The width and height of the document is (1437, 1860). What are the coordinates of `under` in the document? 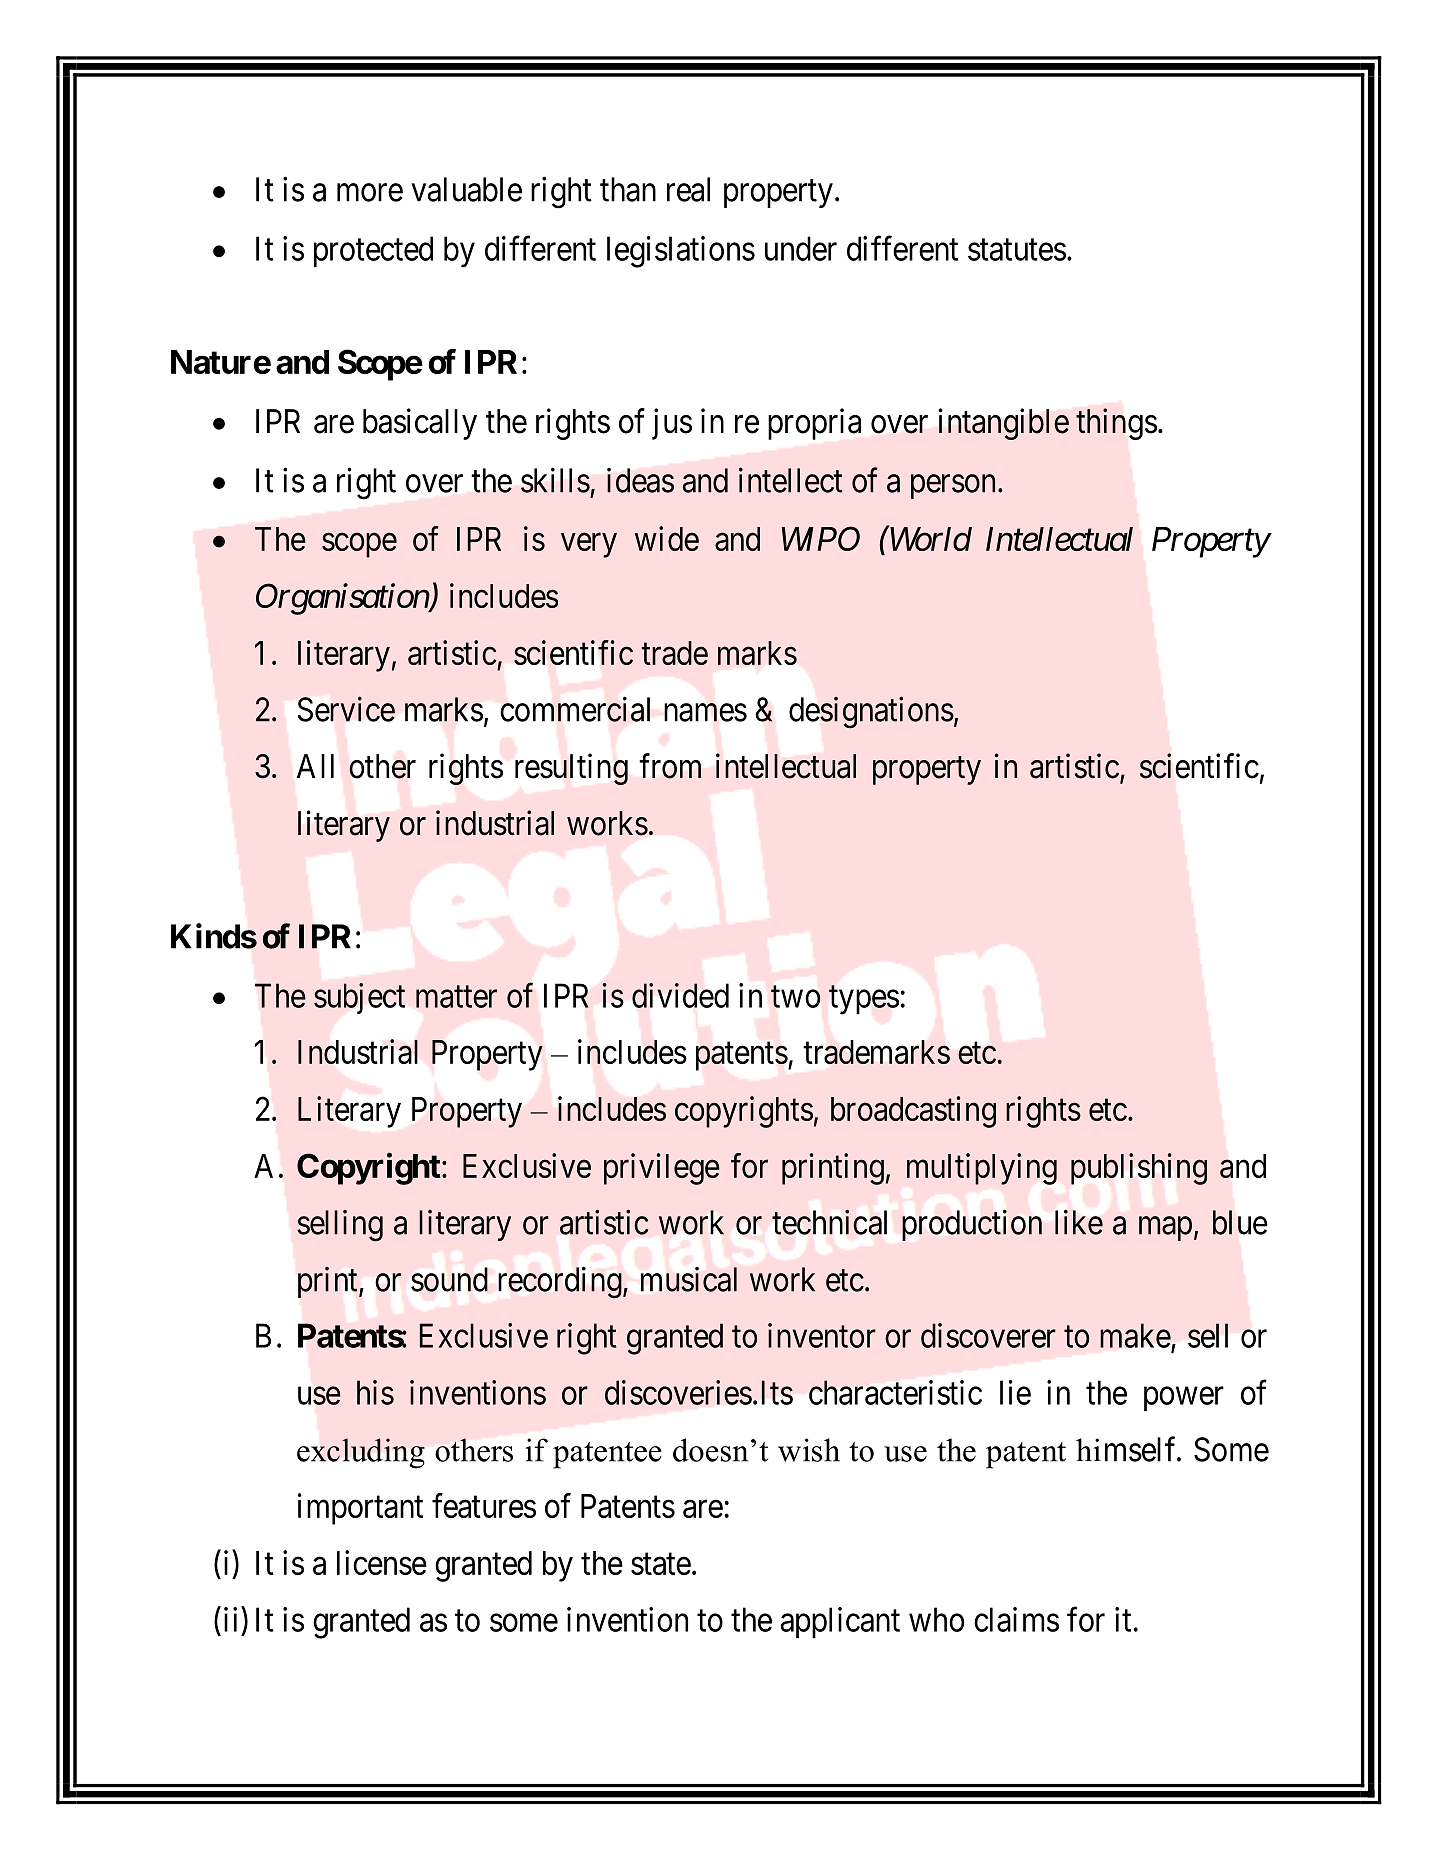 It's located at (801, 248).
